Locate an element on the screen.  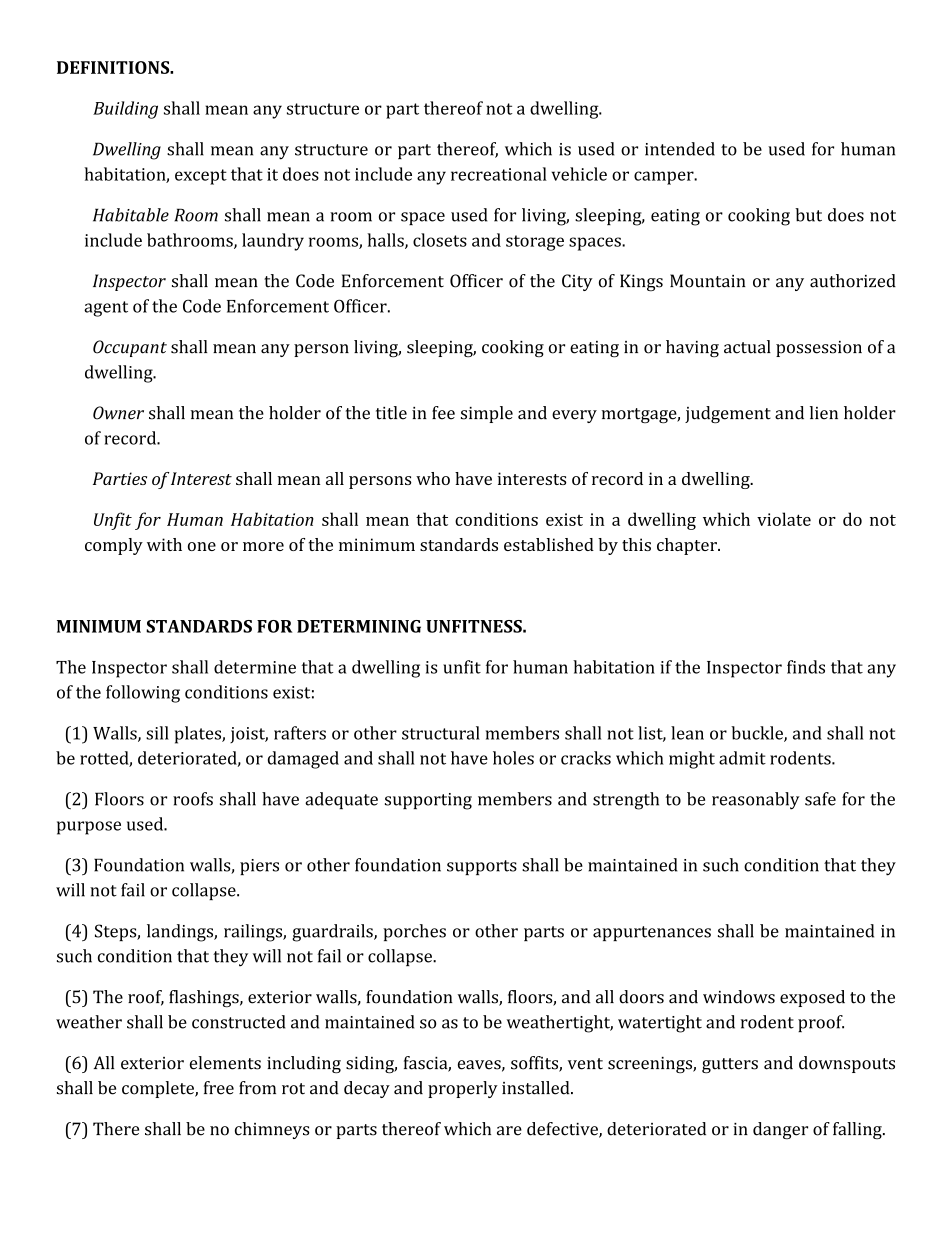
Occupant is located at coordinates (130, 348).
